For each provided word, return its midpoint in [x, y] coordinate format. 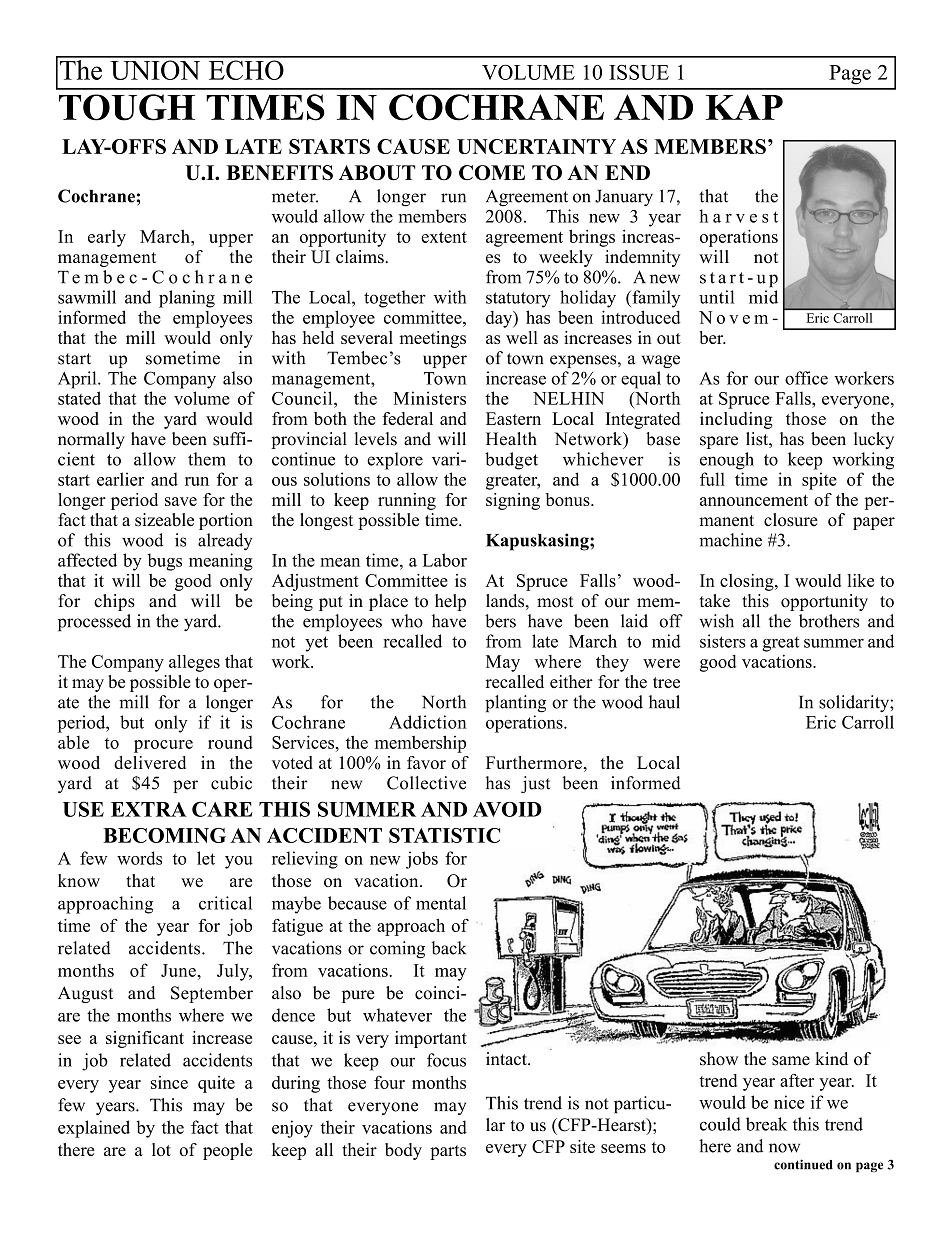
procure [163, 746]
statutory [518, 300]
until [716, 297]
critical [225, 903]
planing [187, 299]
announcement [754, 500]
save [181, 501]
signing [513, 501]
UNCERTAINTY [536, 146]
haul [664, 702]
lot [161, 1149]
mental [441, 903]
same [791, 1061]
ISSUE [639, 72]
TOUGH [127, 107]
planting [515, 704]
